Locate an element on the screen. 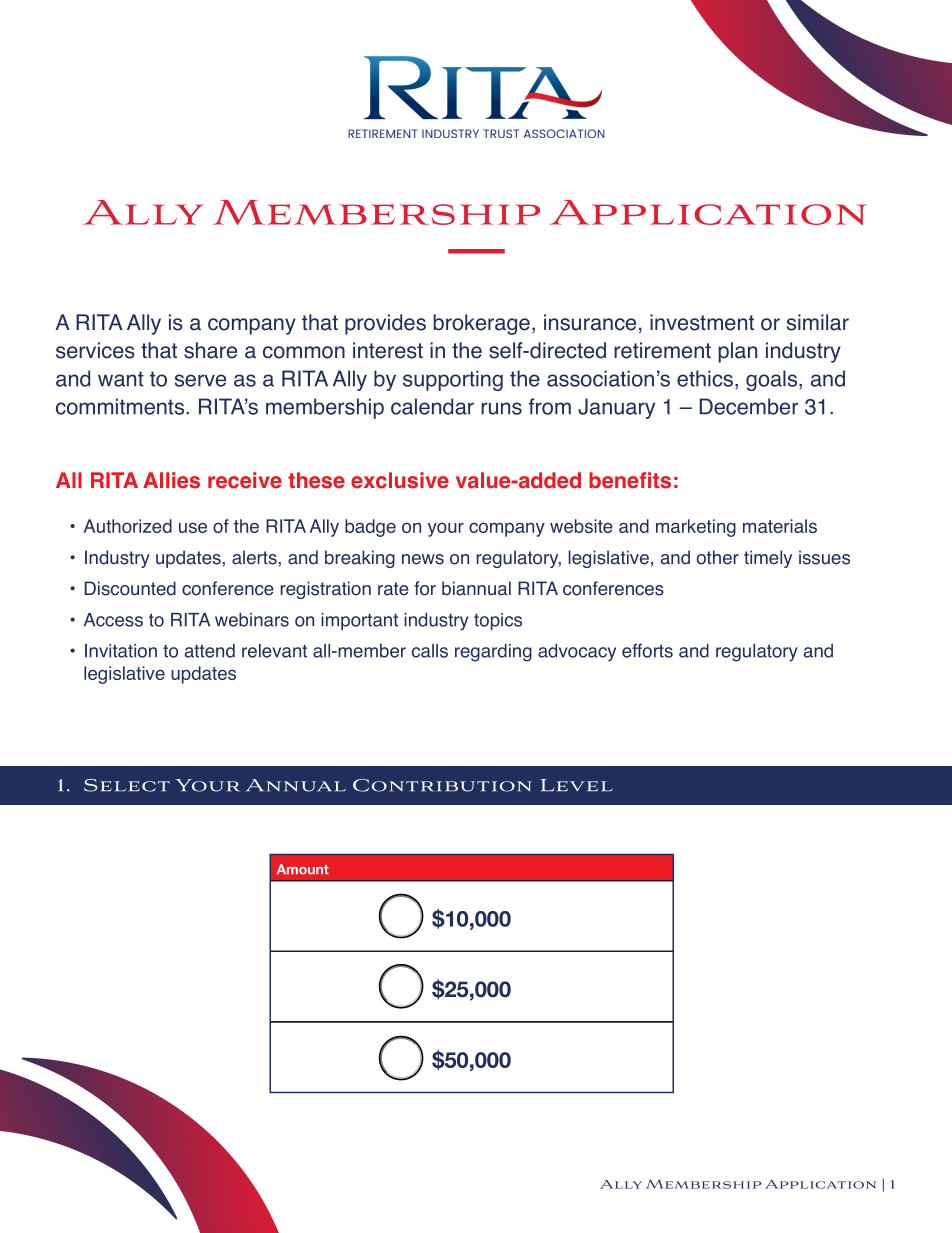 The width and height of the screenshot is (952, 1233). share is located at coordinates (210, 350).
